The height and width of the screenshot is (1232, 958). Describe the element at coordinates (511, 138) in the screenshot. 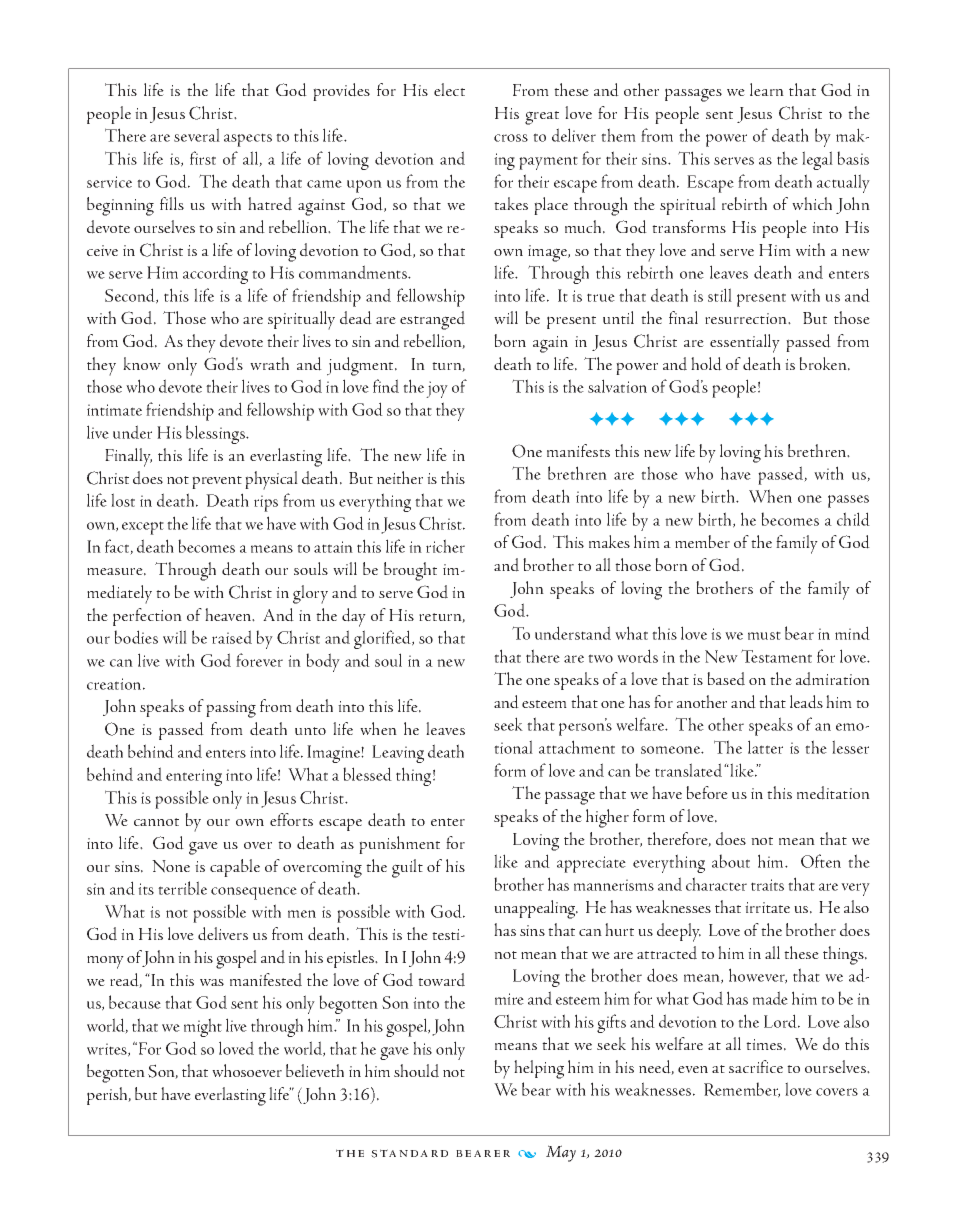

I see `cross` at that location.
